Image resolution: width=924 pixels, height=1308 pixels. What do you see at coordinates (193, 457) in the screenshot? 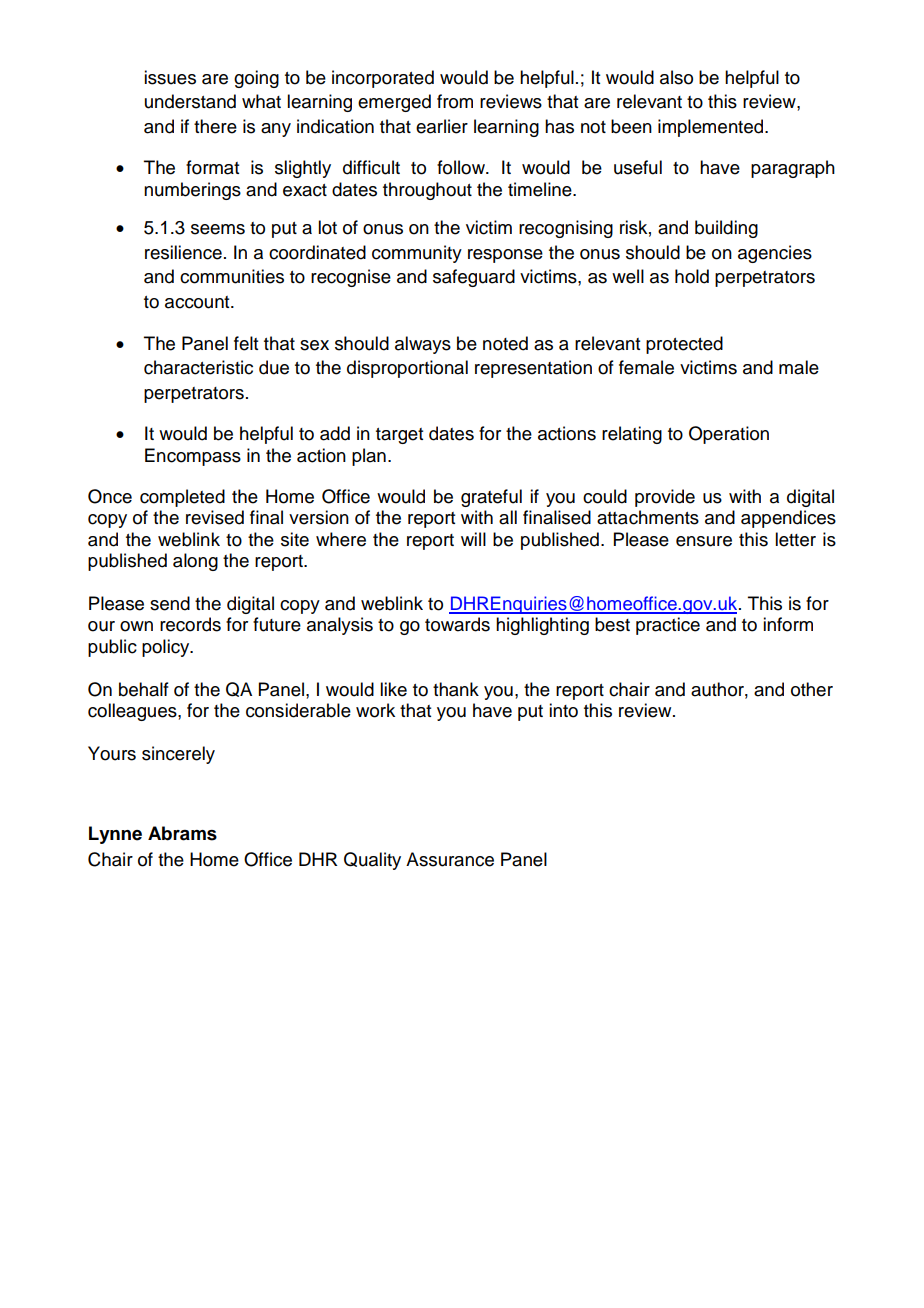
I see `Encompass` at bounding box center [193, 457].
